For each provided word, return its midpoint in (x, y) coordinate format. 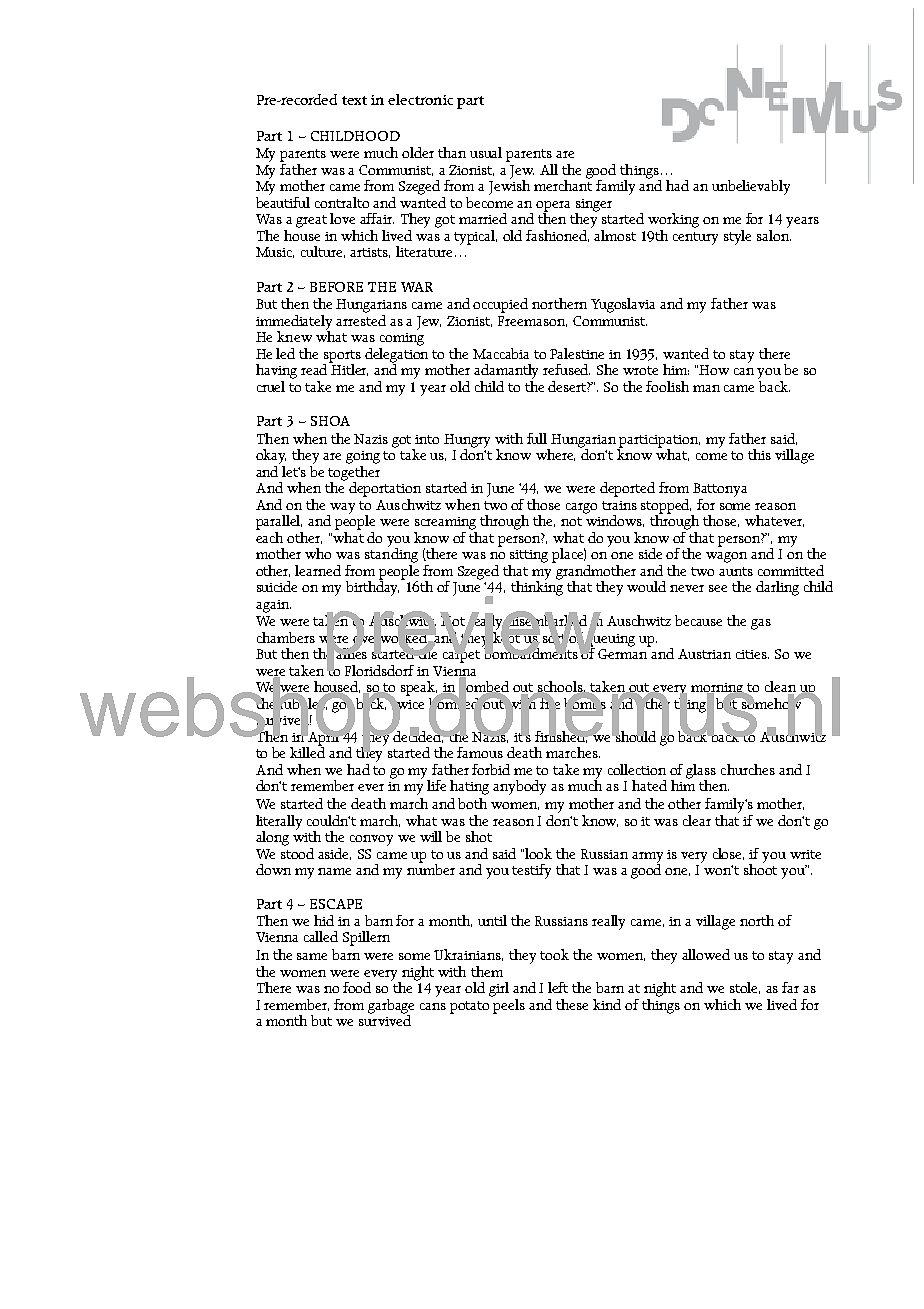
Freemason (532, 321)
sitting (529, 556)
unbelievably (751, 187)
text (354, 100)
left (558, 987)
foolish (667, 386)
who (318, 553)
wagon (726, 557)
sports (342, 357)
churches (748, 769)
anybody (519, 787)
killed (307, 751)
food (357, 987)
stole (745, 988)
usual (486, 152)
